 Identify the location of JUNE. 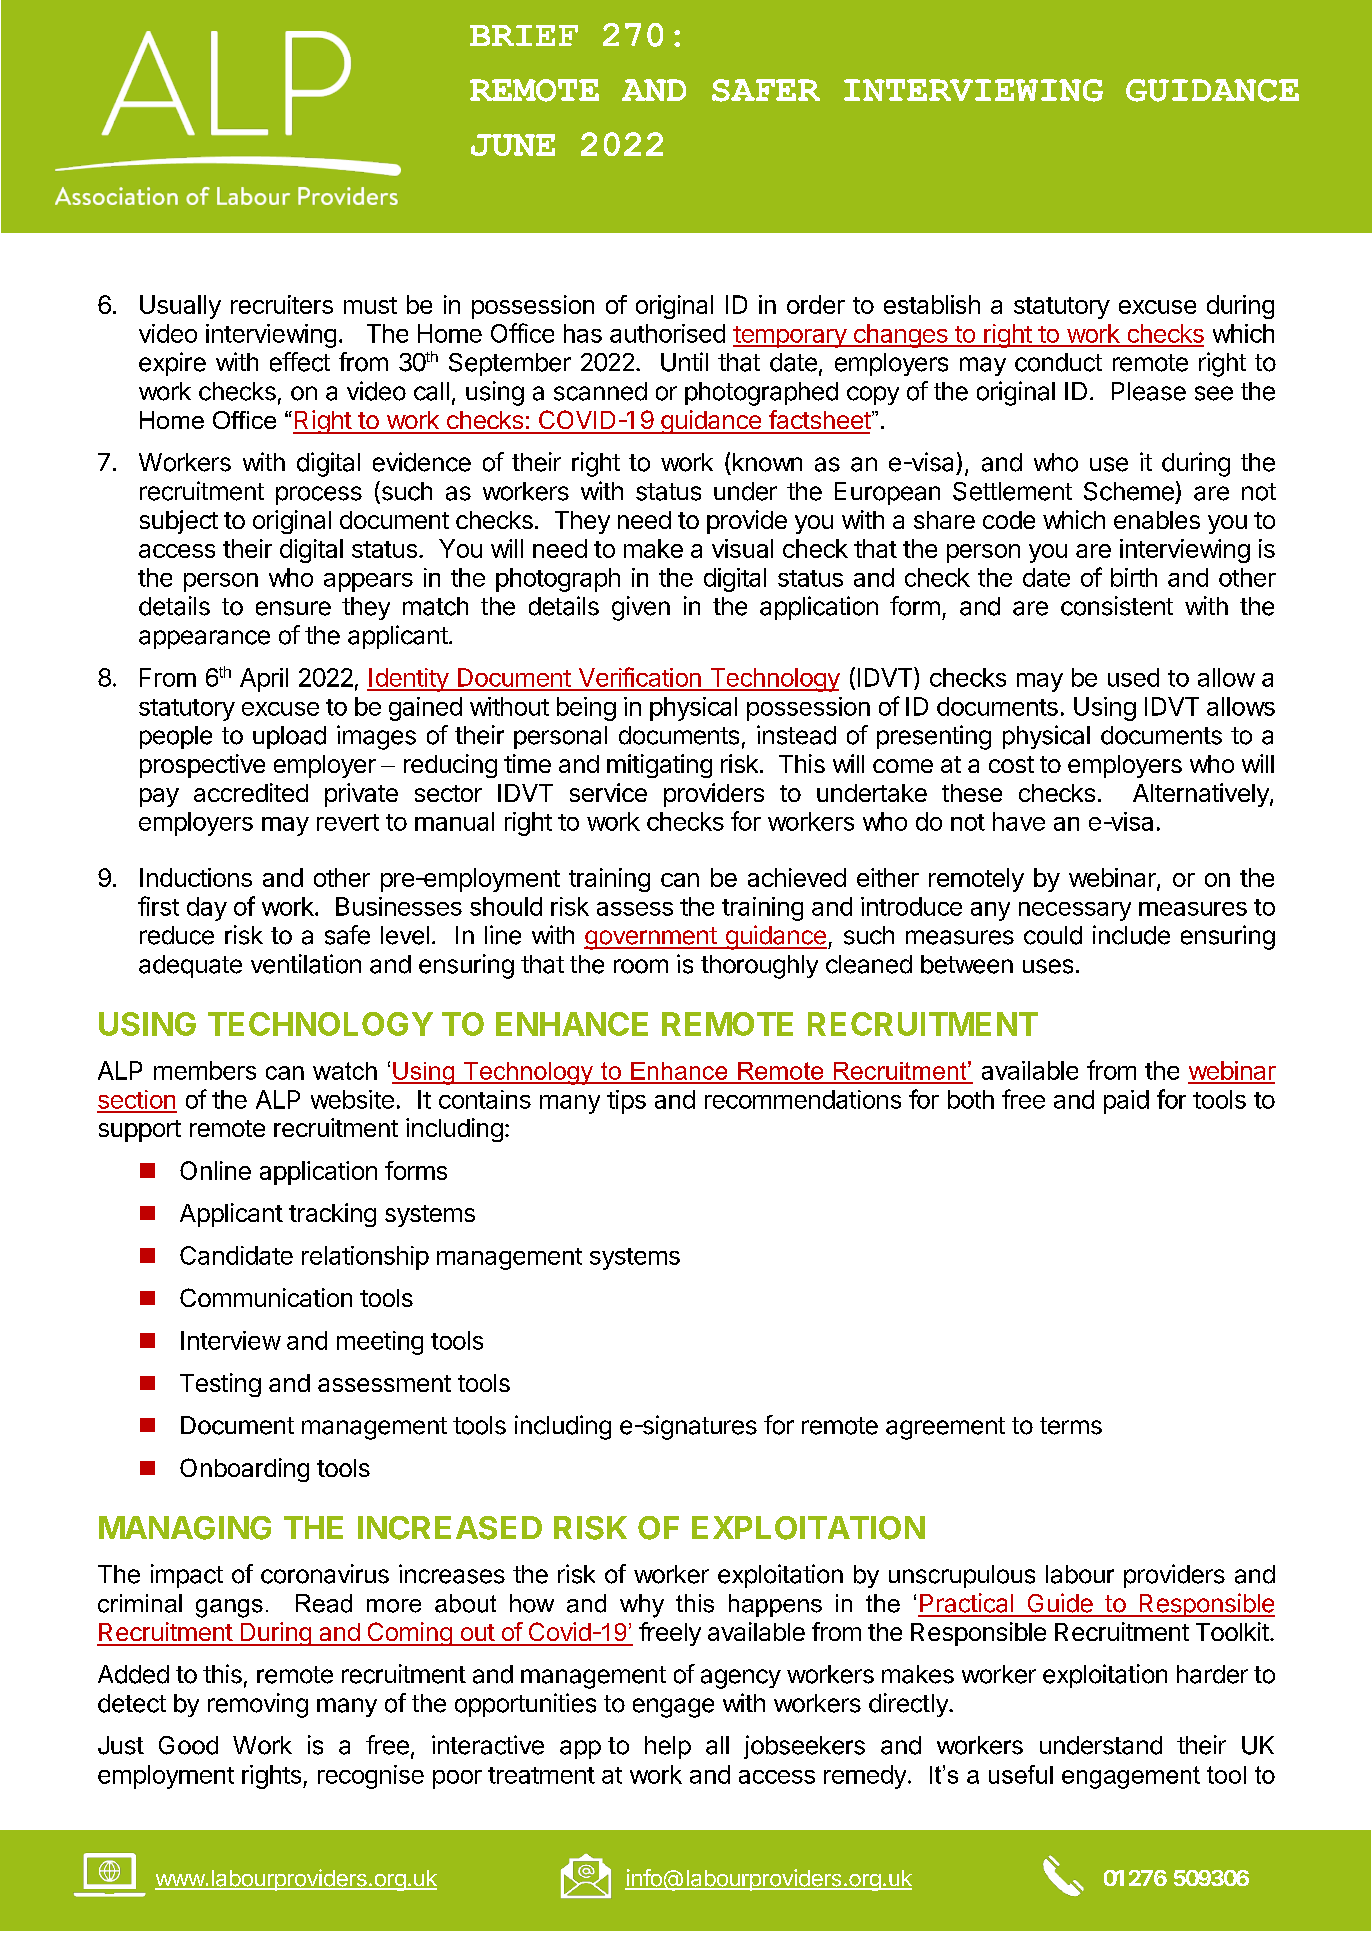
(513, 145).
